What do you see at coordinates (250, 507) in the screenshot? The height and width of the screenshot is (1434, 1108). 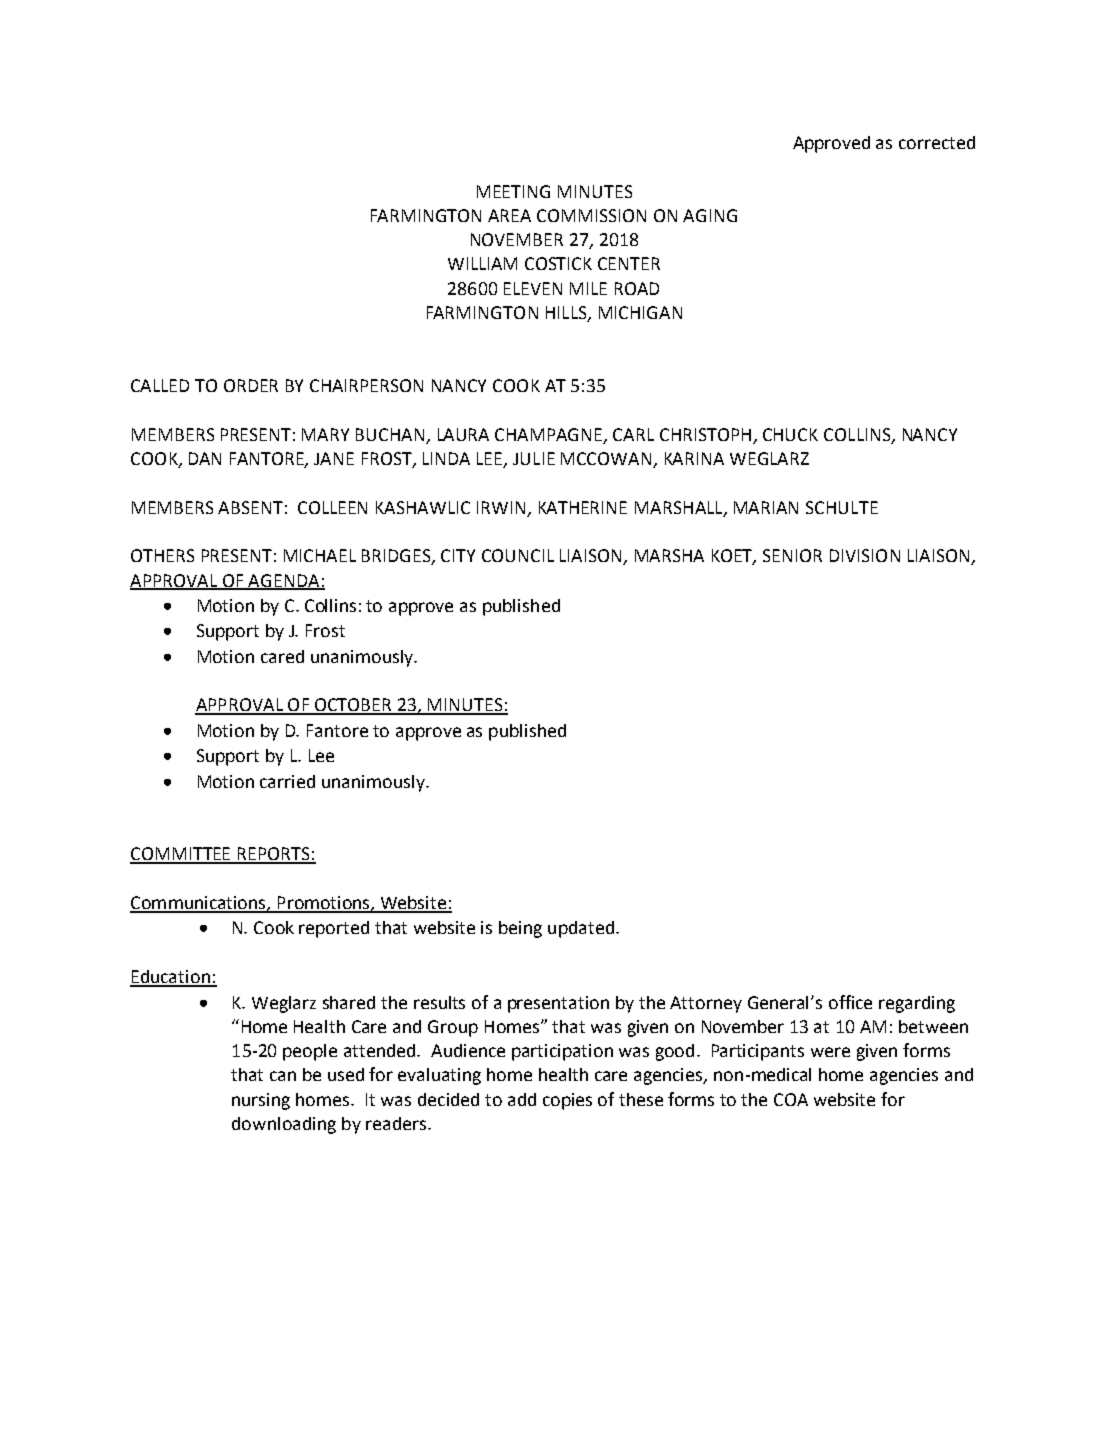 I see `ABSENT` at bounding box center [250, 507].
